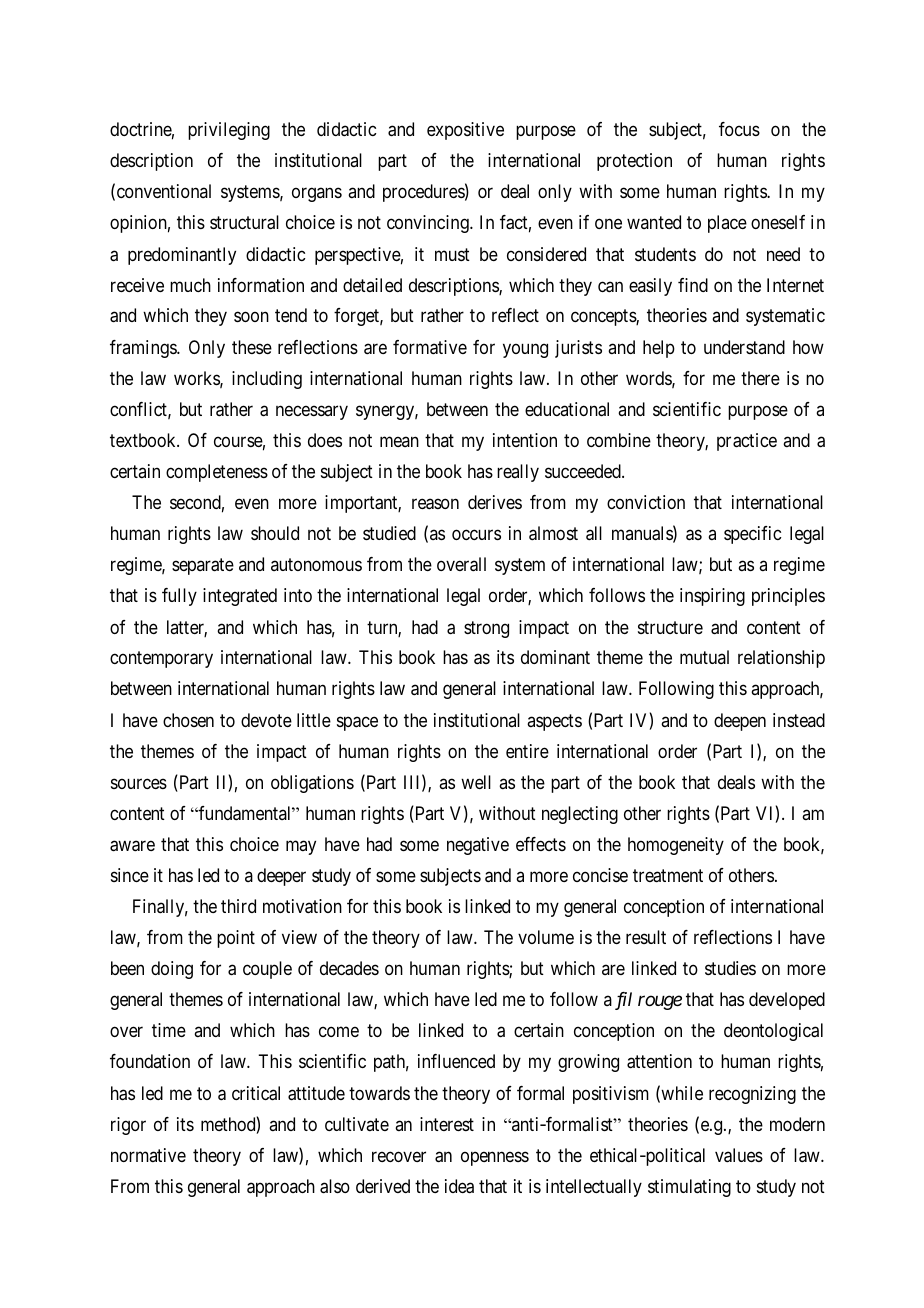 This screenshot has width=924, height=1308. Describe the element at coordinates (747, 442) in the screenshot. I see `practice` at that location.
